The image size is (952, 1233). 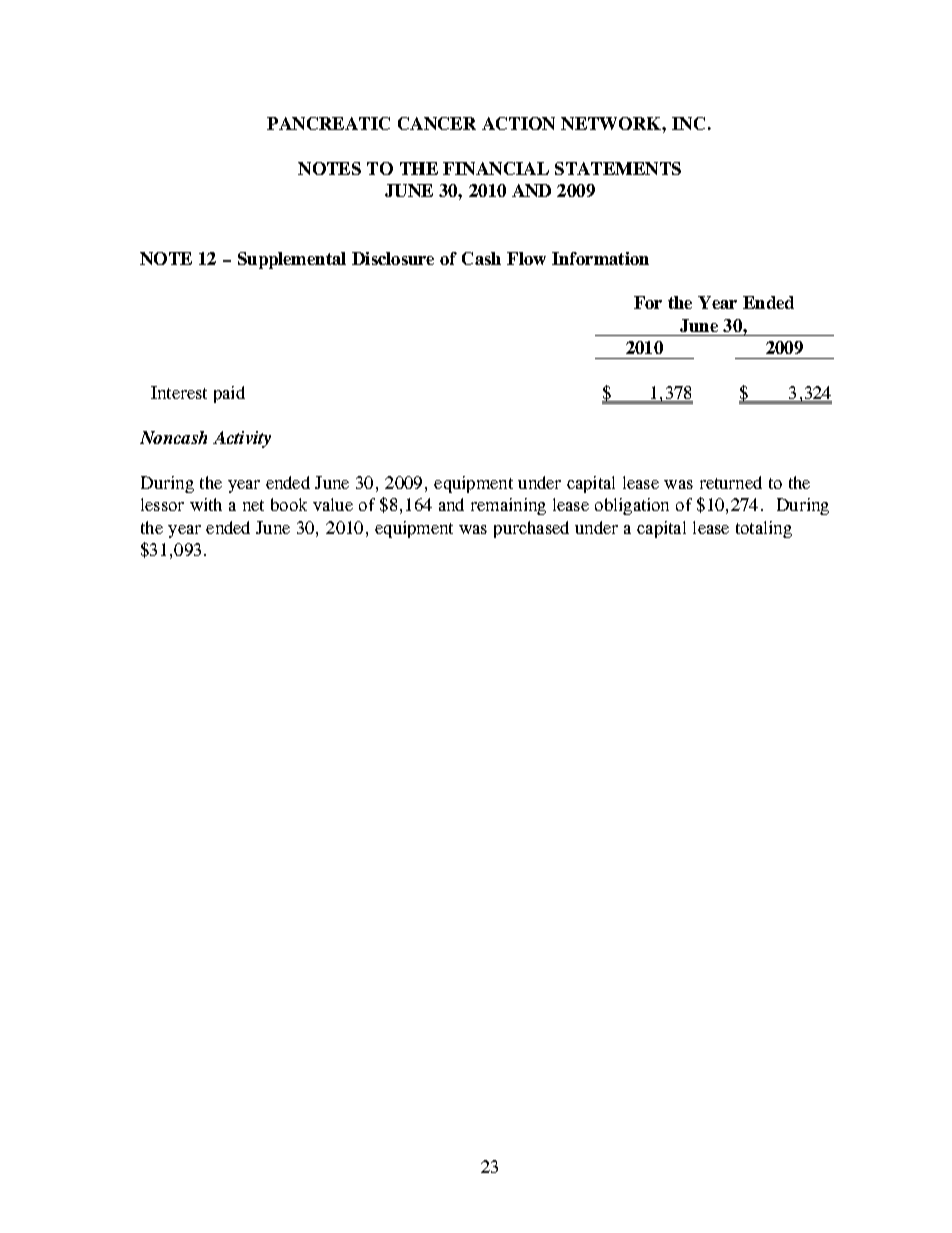 What do you see at coordinates (688, 123) in the screenshot?
I see `INC` at bounding box center [688, 123].
